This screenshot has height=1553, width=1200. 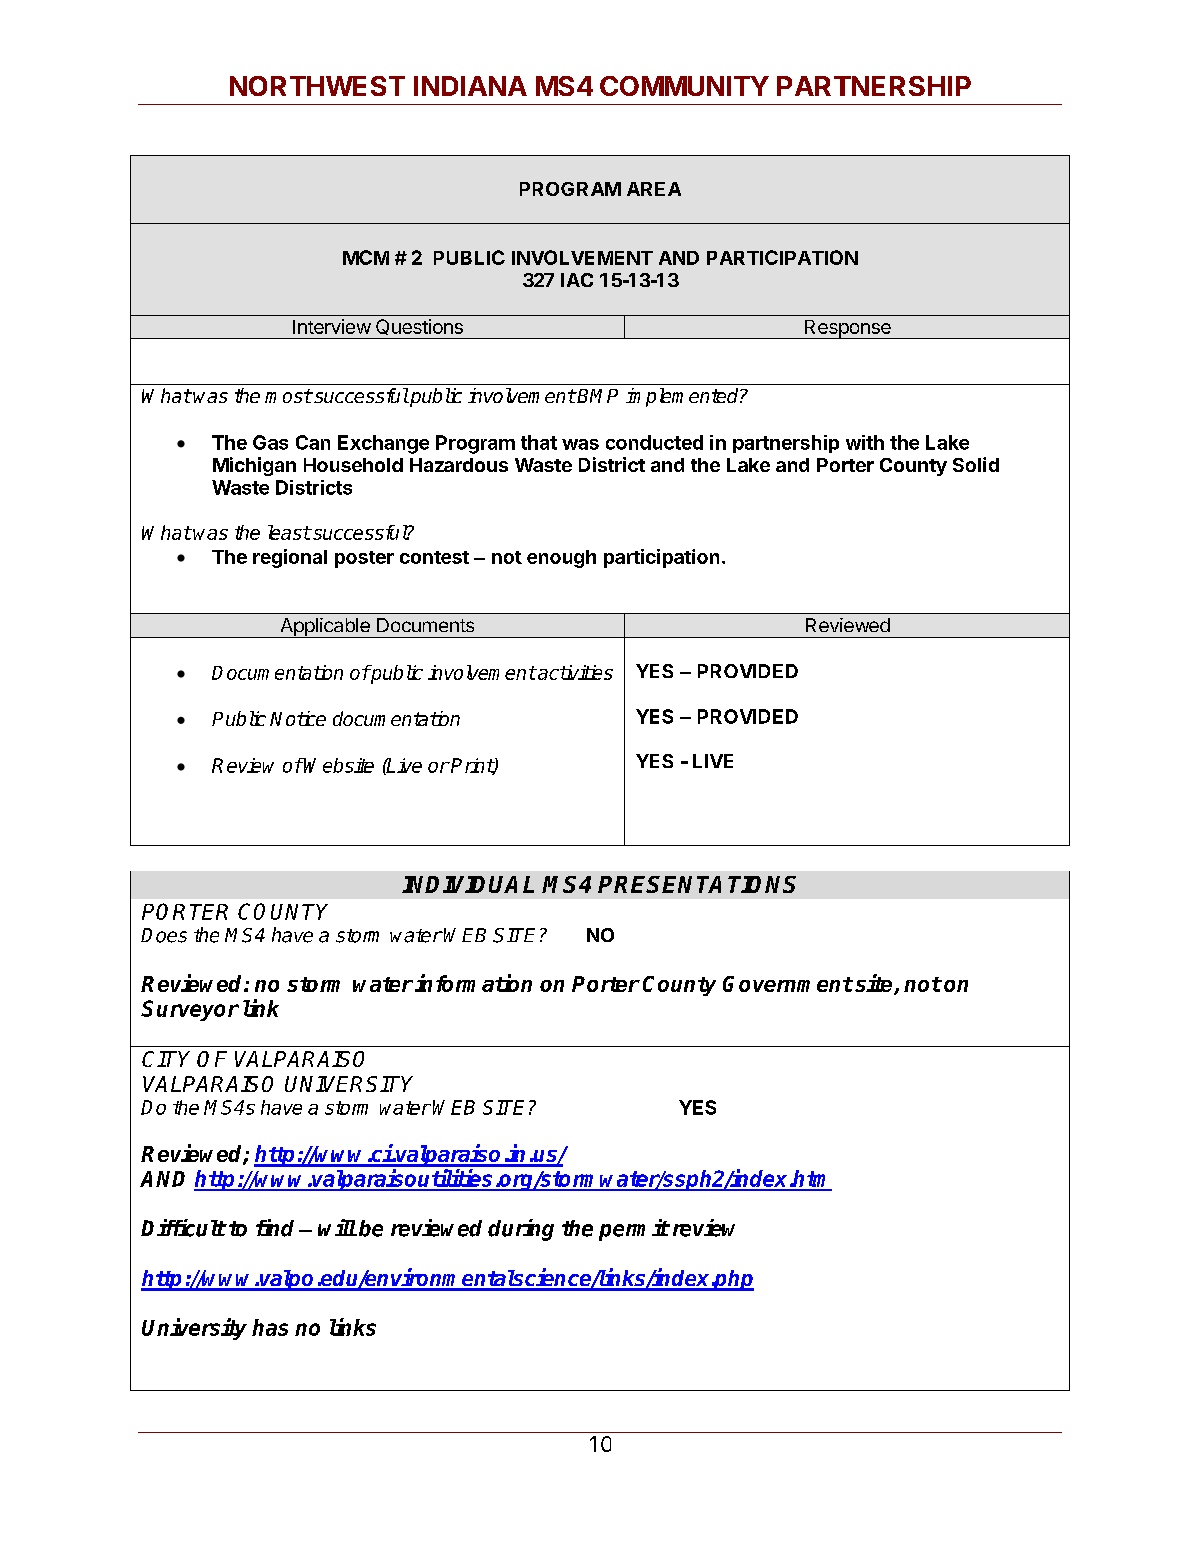 What do you see at coordinates (270, 1327) in the screenshot?
I see `has` at bounding box center [270, 1327].
